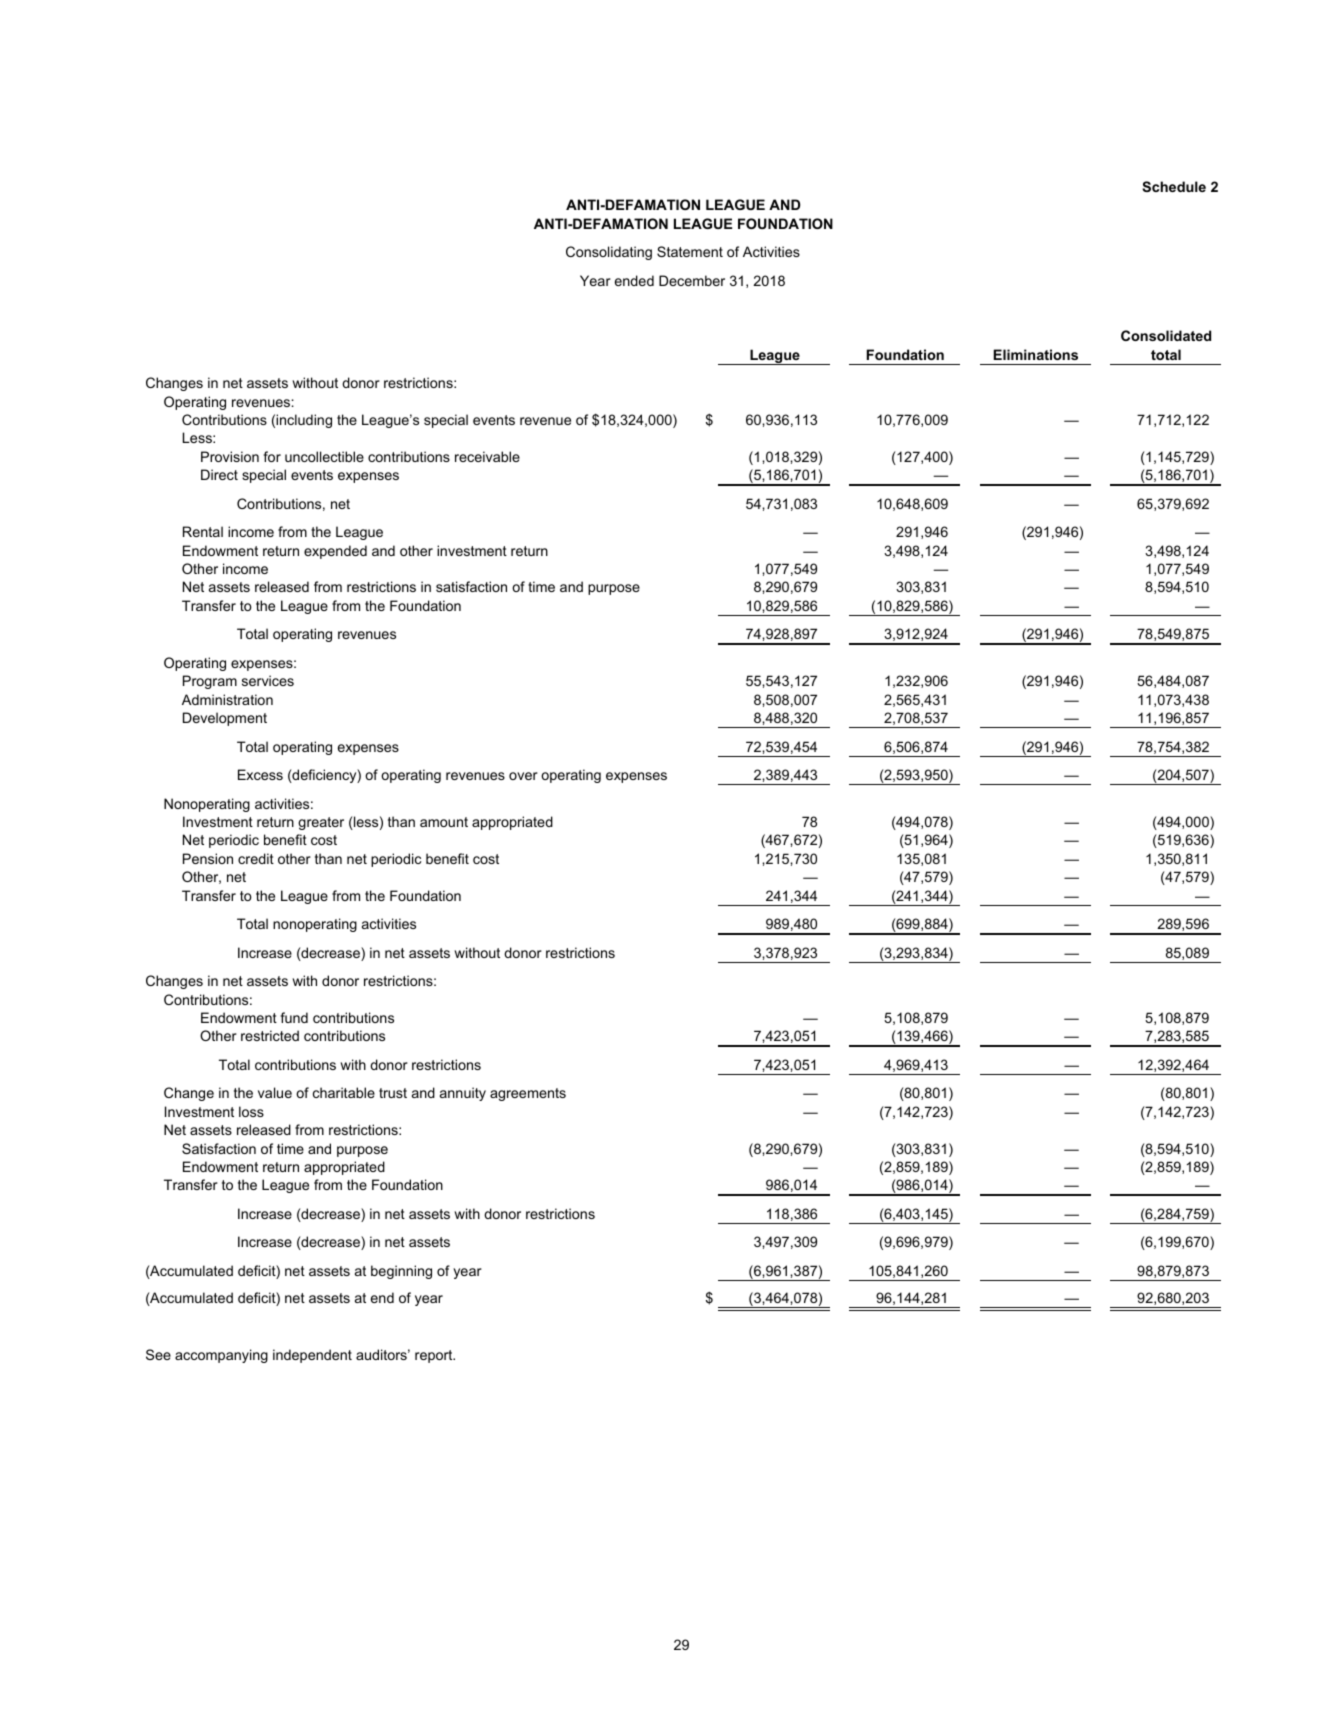 The image size is (1341, 1735). I want to click on receivable, so click(487, 456).
